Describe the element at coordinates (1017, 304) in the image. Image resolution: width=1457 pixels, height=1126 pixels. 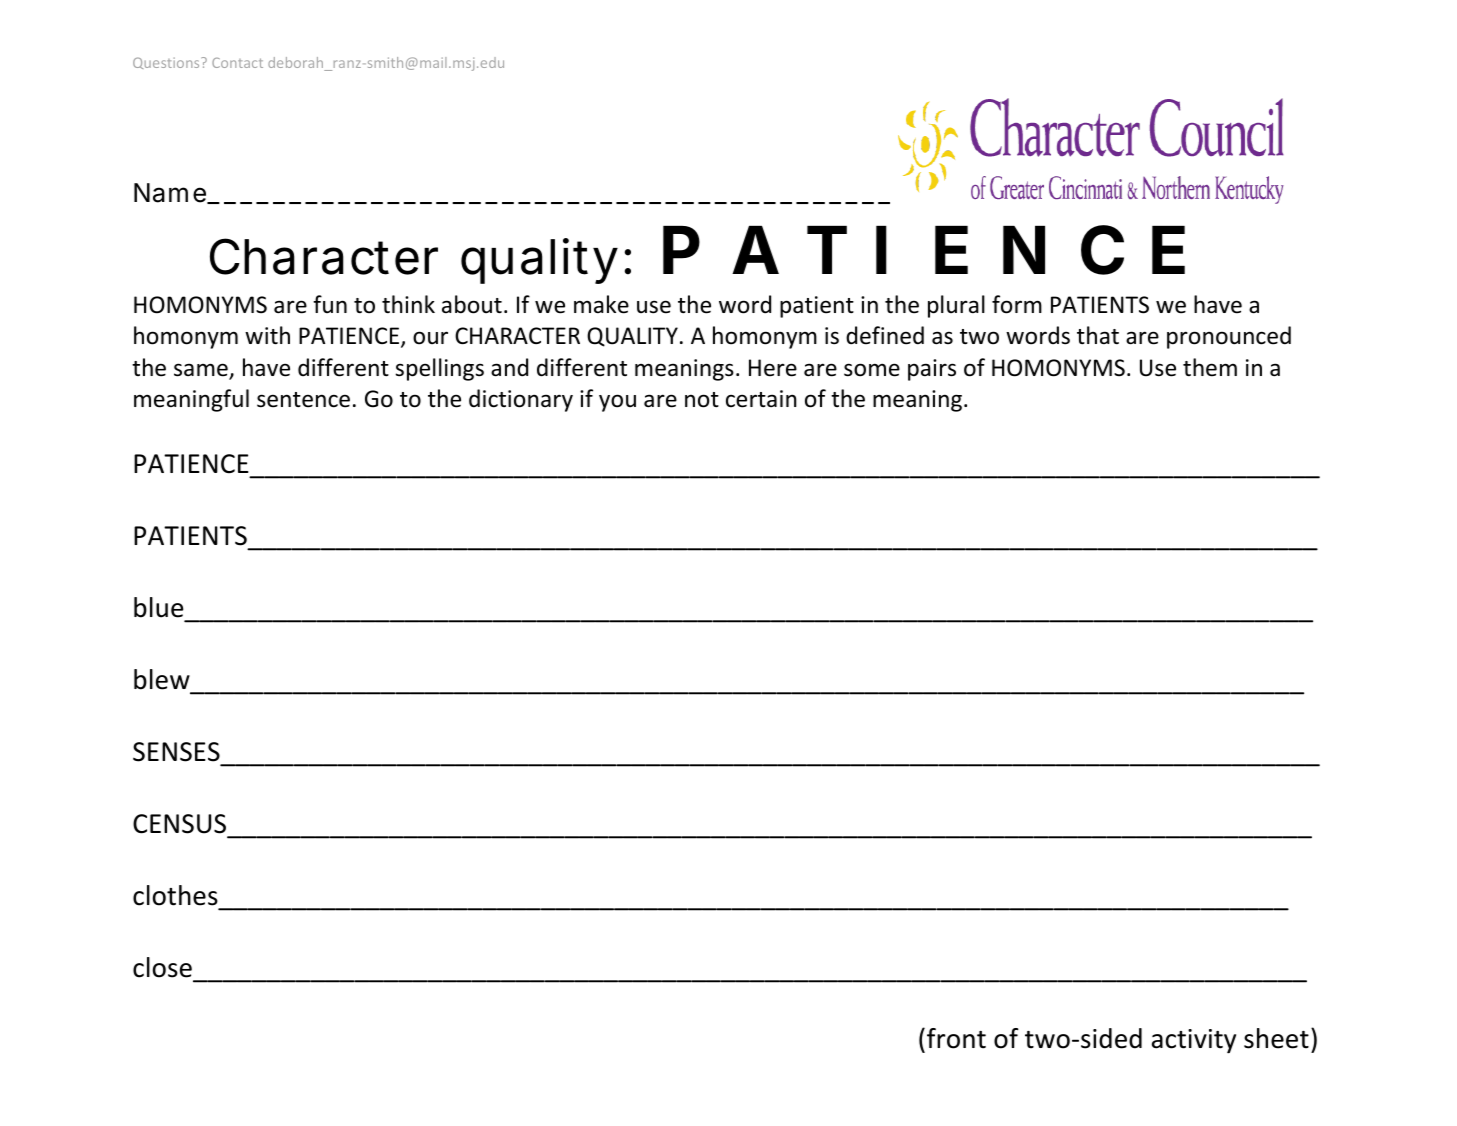
I see `form` at that location.
